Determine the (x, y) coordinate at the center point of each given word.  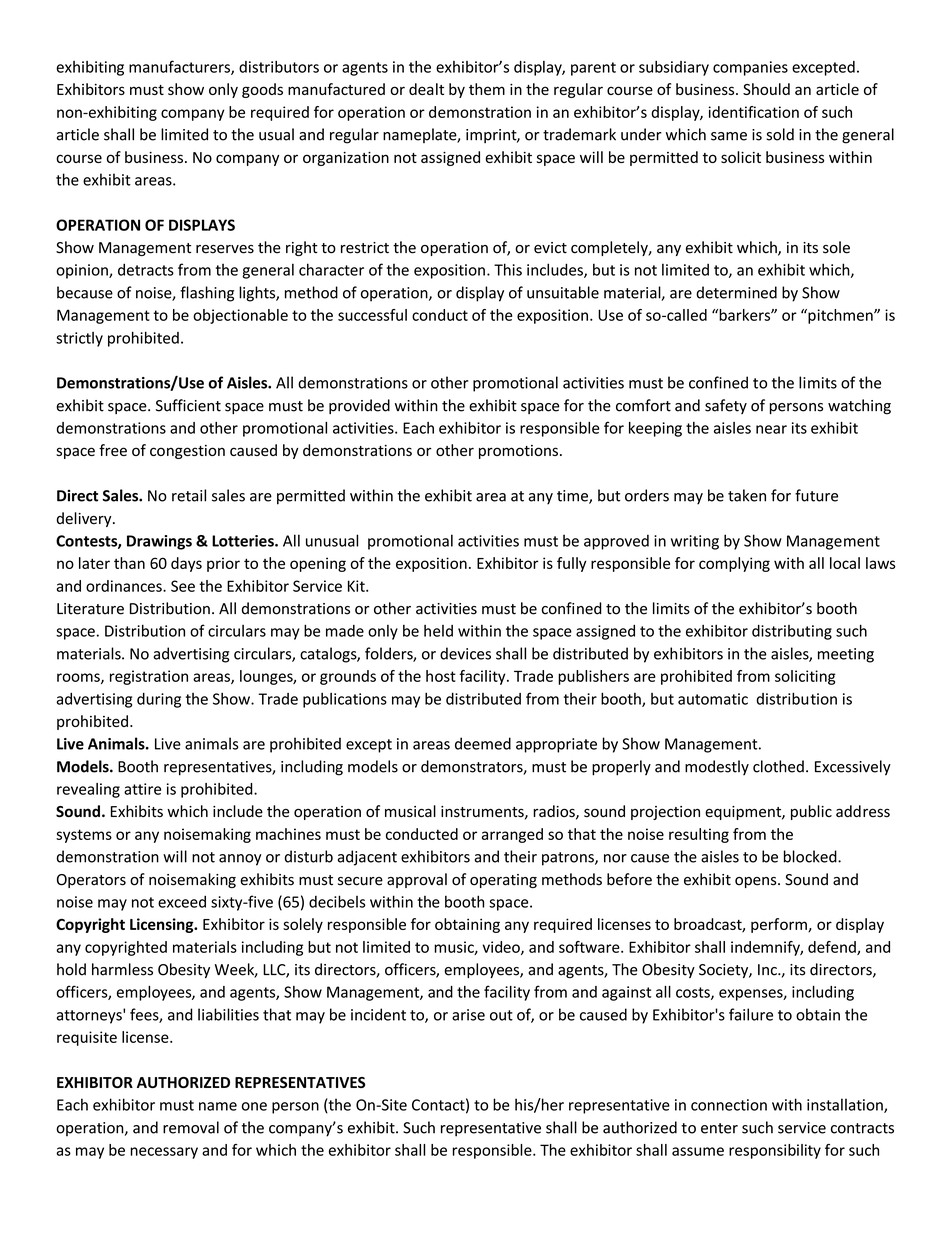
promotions (518, 452)
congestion (187, 452)
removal (191, 1127)
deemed (483, 743)
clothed (778, 766)
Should (766, 89)
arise (468, 1015)
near (771, 429)
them (487, 89)
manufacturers (180, 67)
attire (142, 789)
